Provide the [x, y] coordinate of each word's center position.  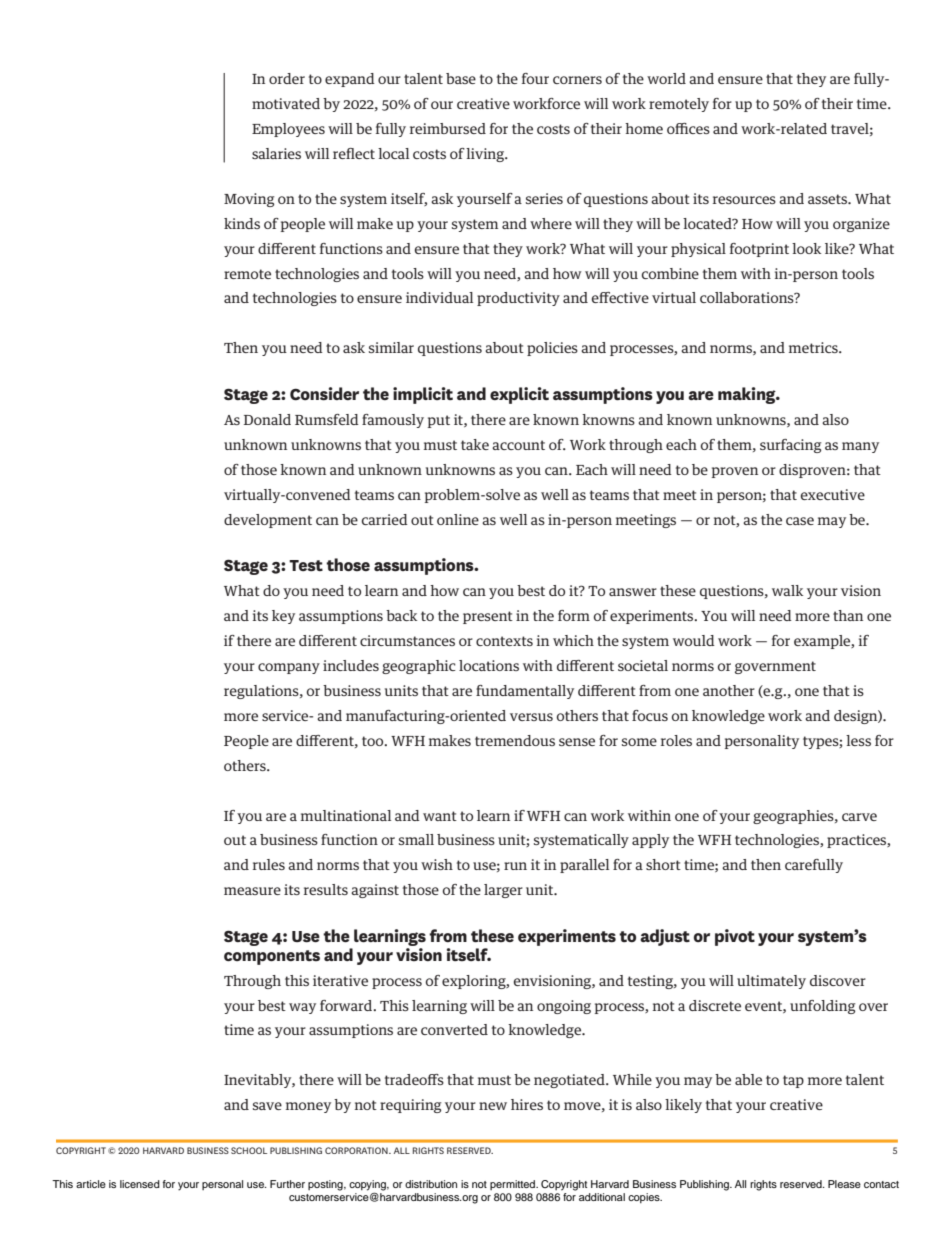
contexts [504, 641]
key [283, 617]
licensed [140, 1184]
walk [787, 590]
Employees [288, 130]
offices [688, 128]
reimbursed [448, 128]
